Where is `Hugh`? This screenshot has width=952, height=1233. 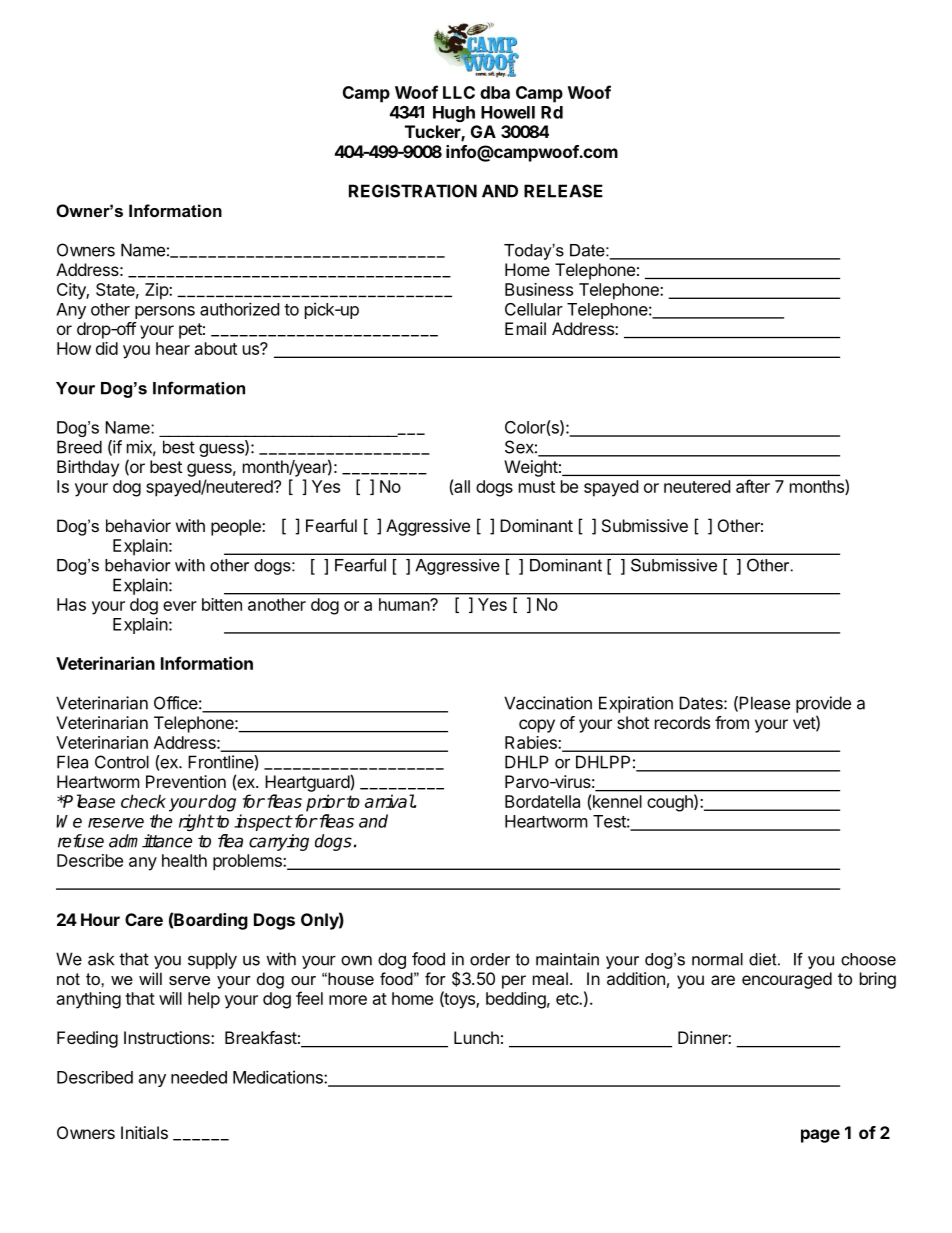 Hugh is located at coordinates (454, 114).
